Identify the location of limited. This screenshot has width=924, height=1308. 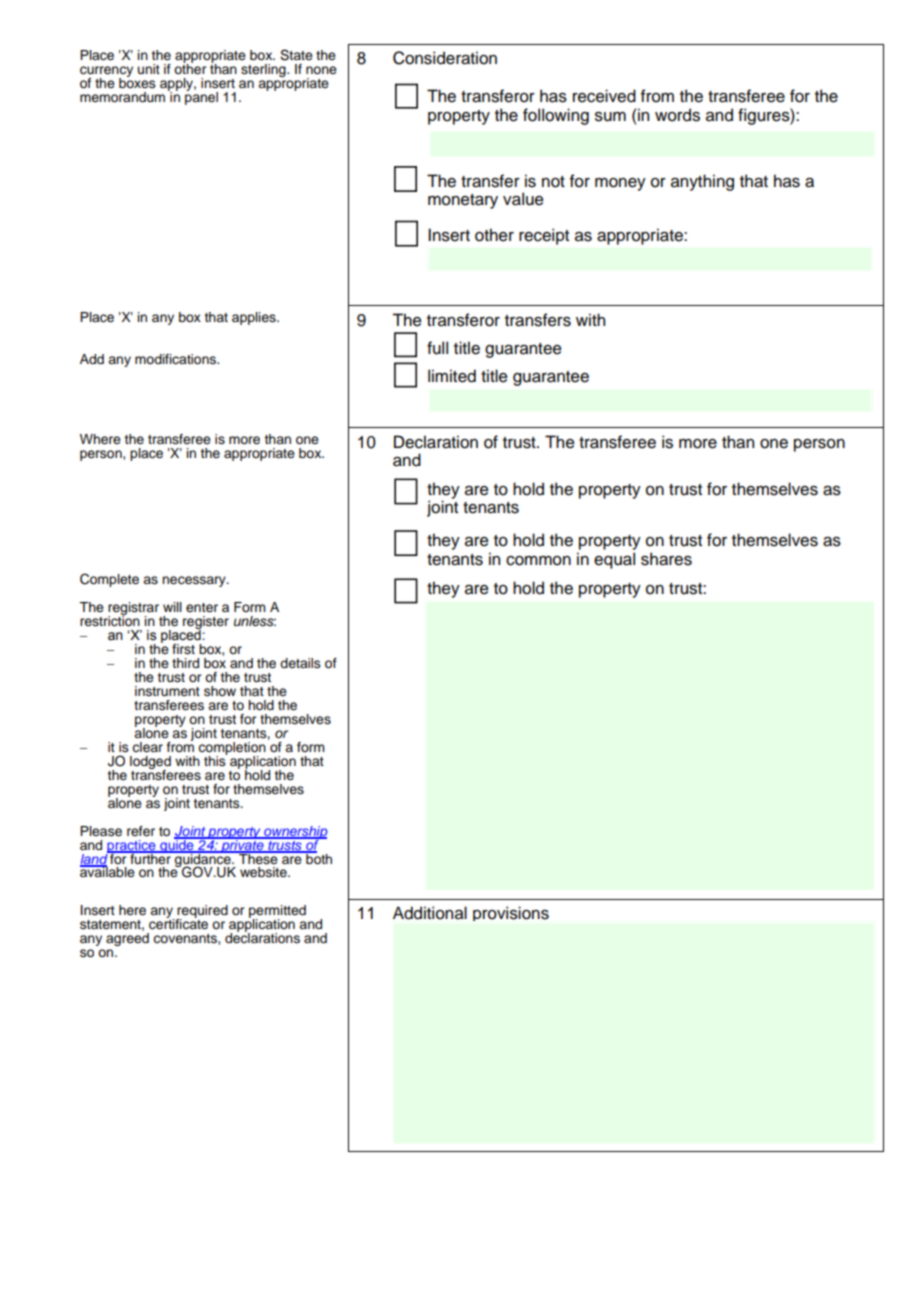
(452, 376).
